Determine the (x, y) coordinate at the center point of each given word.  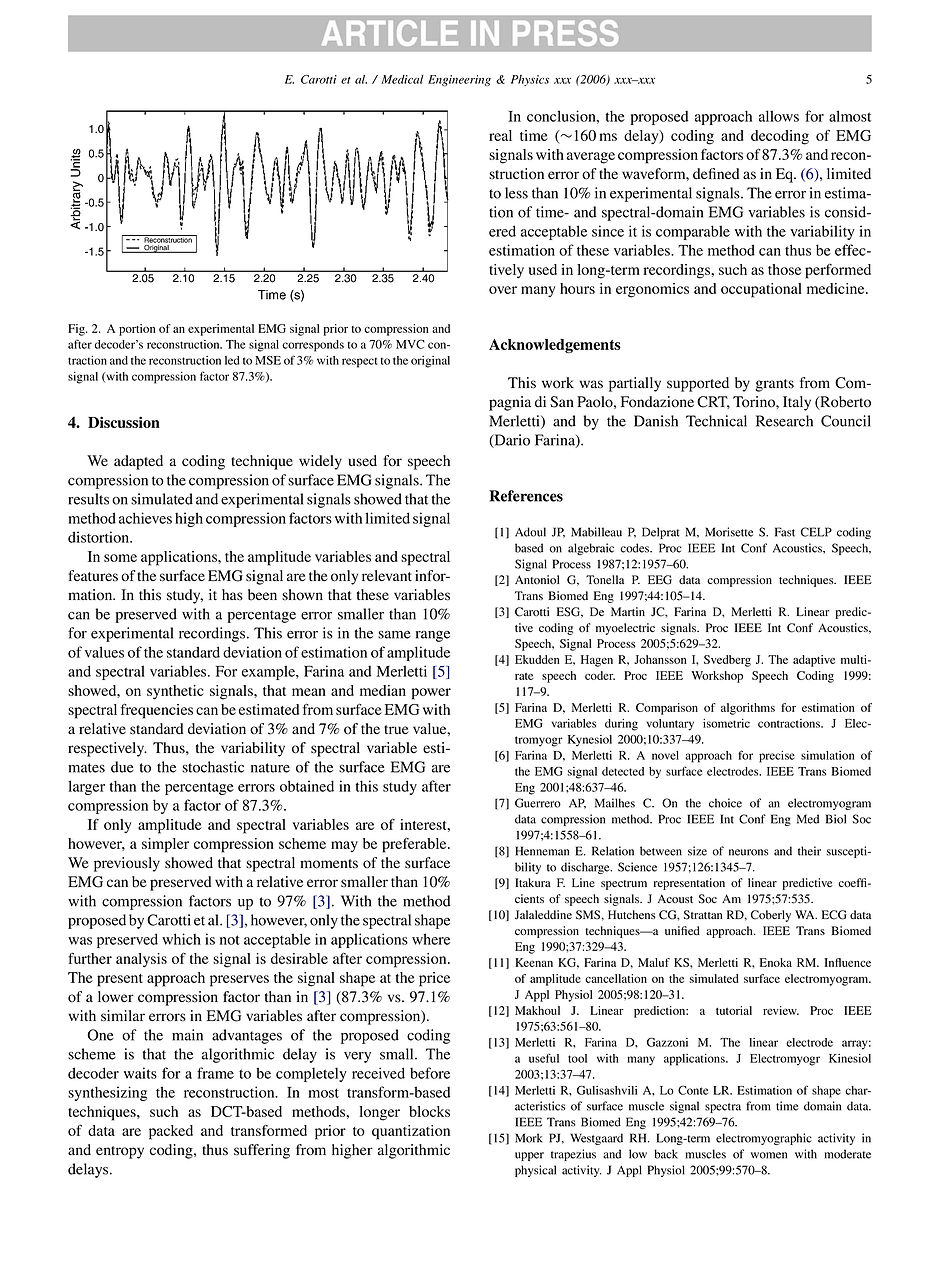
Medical (402, 79)
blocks (429, 1111)
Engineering (459, 80)
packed (171, 1132)
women (769, 1155)
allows (779, 116)
